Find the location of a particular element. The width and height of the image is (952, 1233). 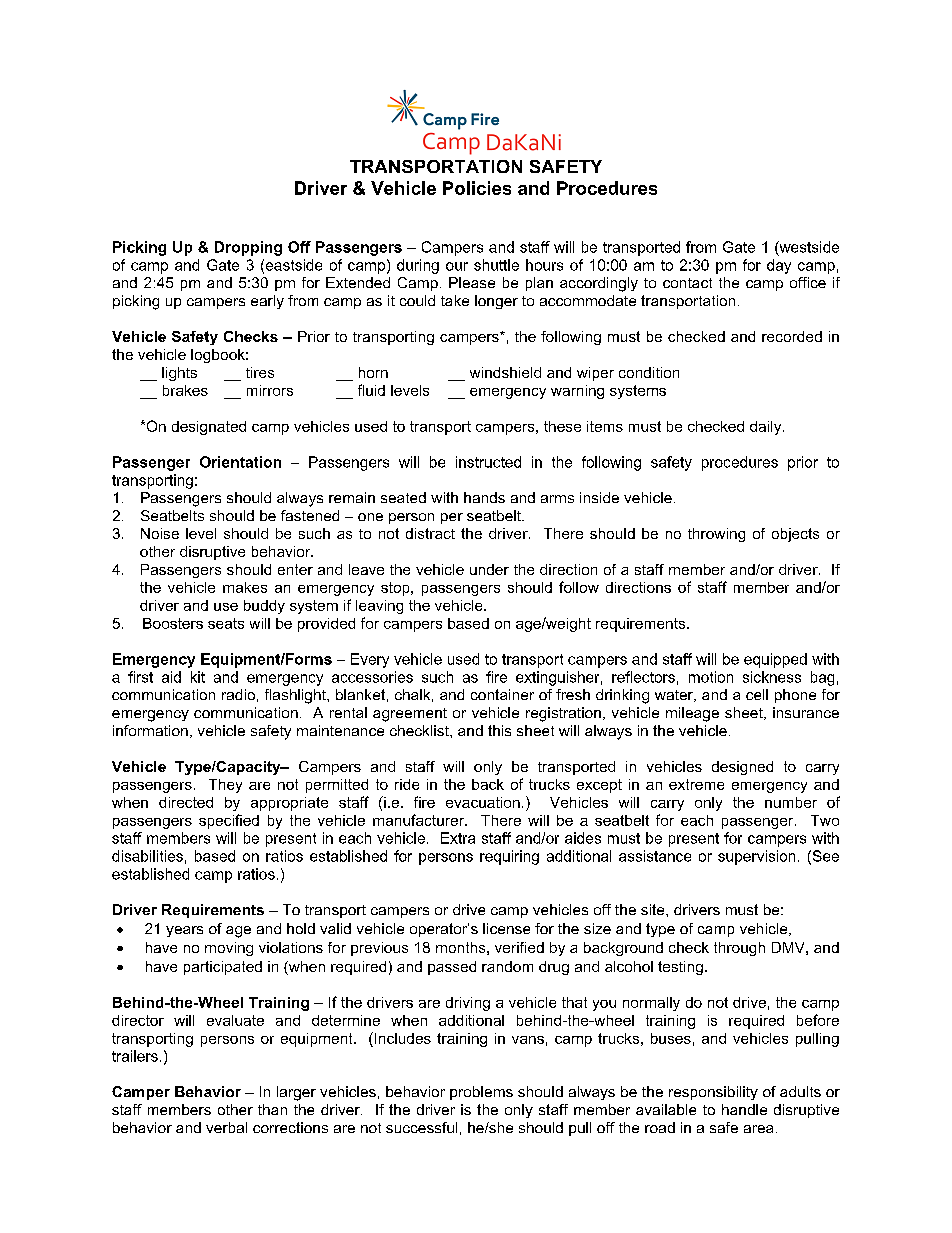

day is located at coordinates (779, 266).
